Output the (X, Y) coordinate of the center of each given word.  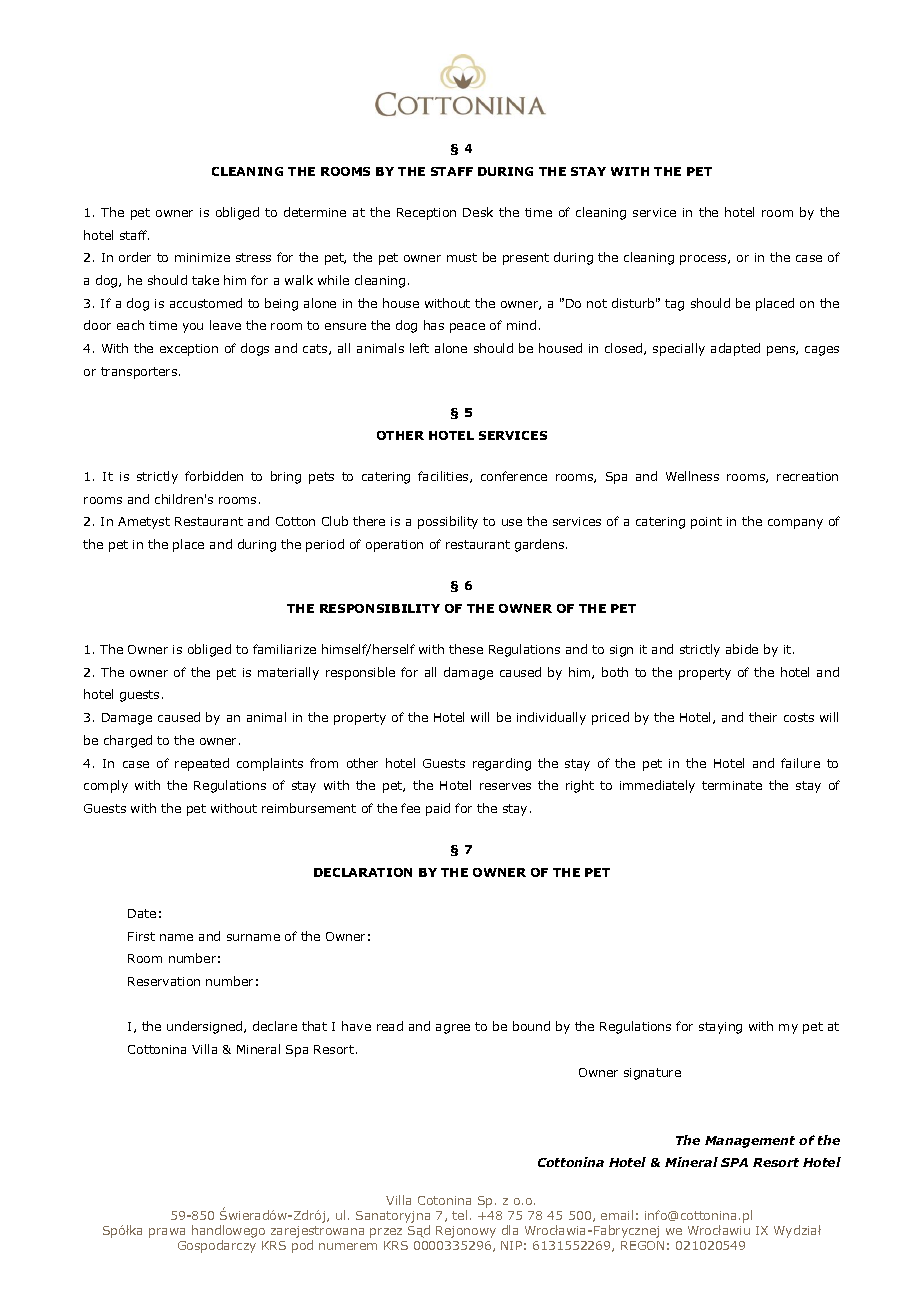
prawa (167, 1233)
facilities (444, 477)
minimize (202, 257)
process (704, 260)
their (763, 717)
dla (510, 1230)
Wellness (692, 476)
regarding (502, 764)
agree (453, 1029)
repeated (202, 764)
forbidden (214, 476)
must (462, 257)
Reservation (164, 981)
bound (531, 1026)
